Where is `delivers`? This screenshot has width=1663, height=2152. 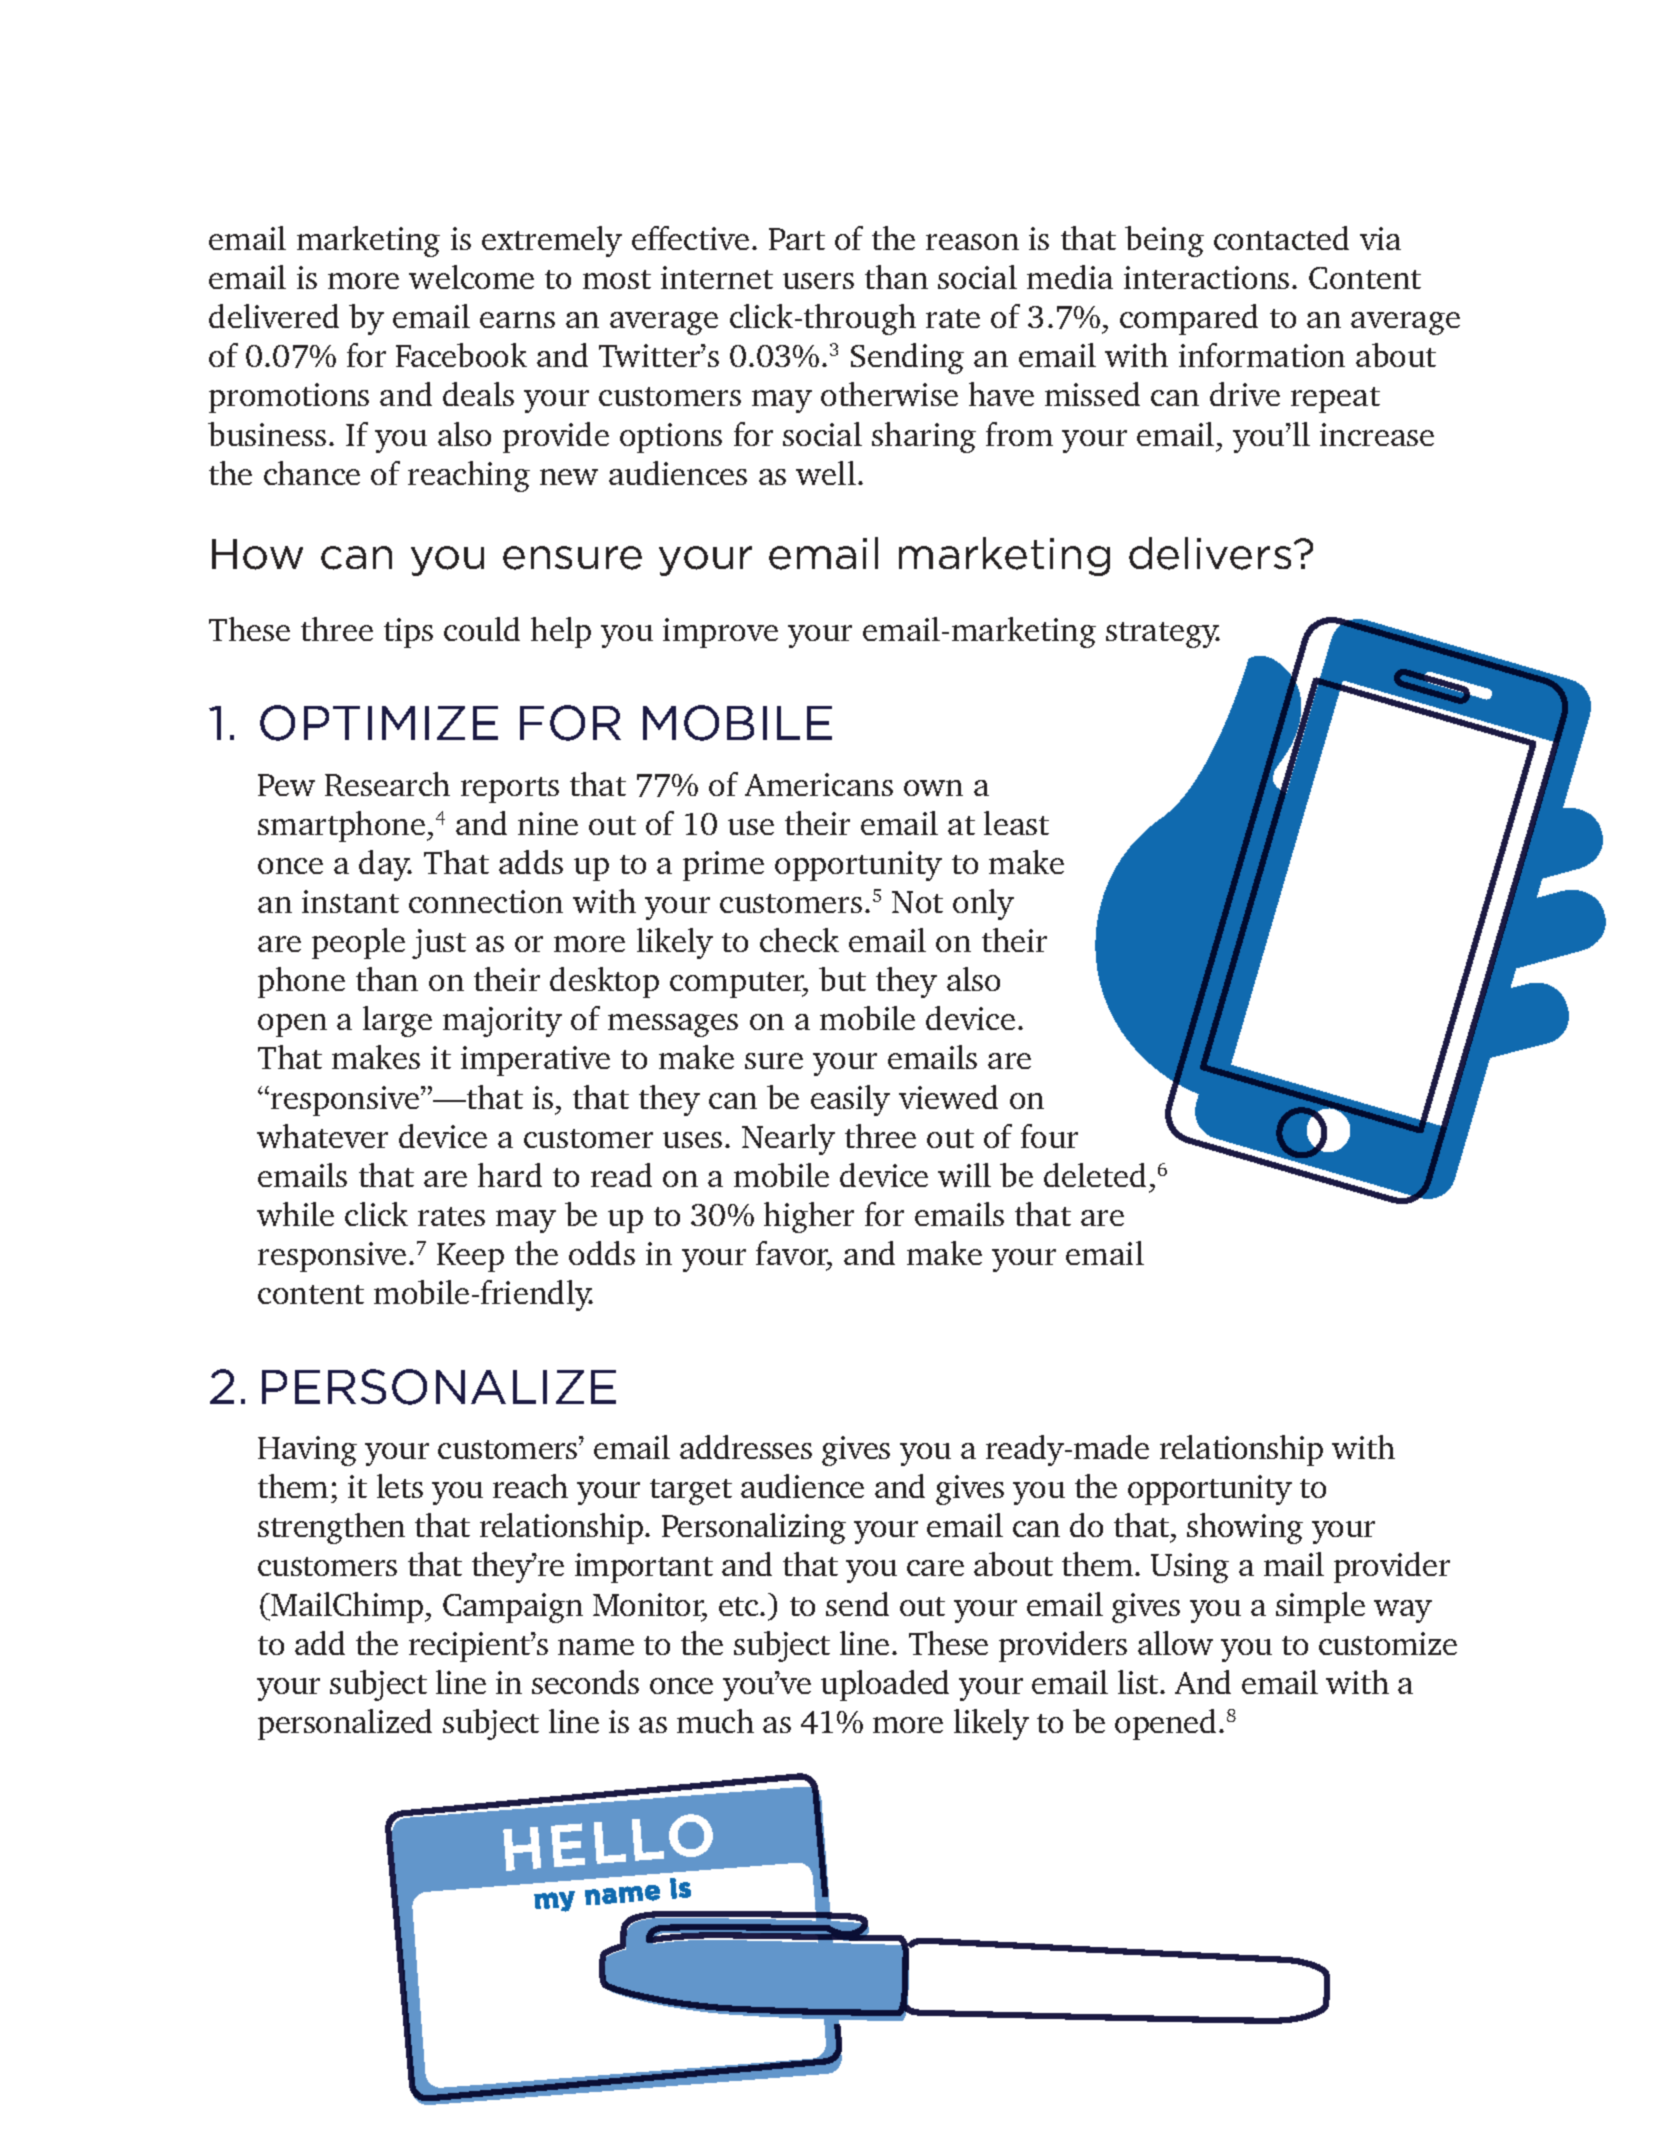 delivers is located at coordinates (1210, 553).
